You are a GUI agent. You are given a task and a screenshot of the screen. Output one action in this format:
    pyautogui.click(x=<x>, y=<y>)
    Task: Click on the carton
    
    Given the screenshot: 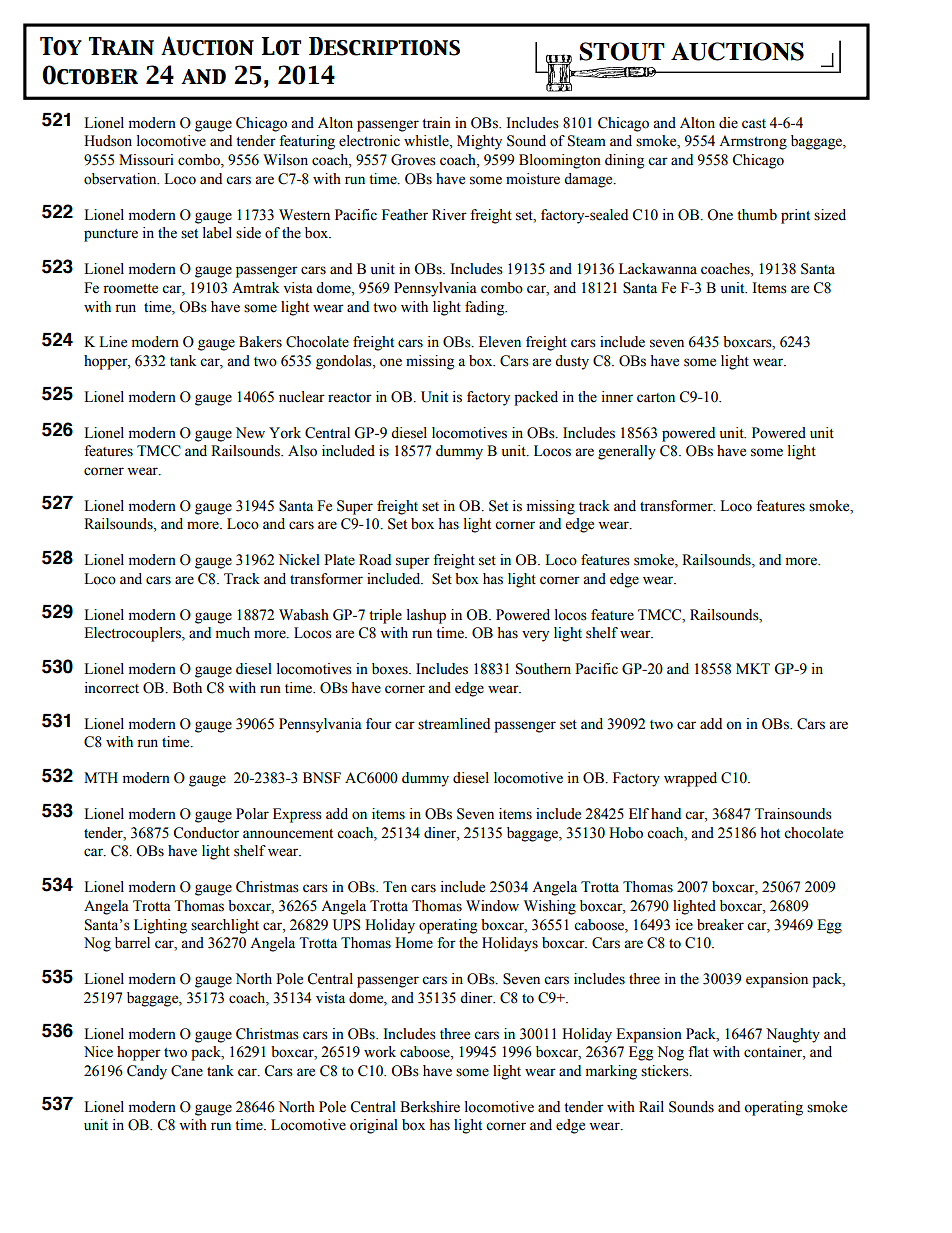 What is the action you would take?
    pyautogui.click(x=656, y=398)
